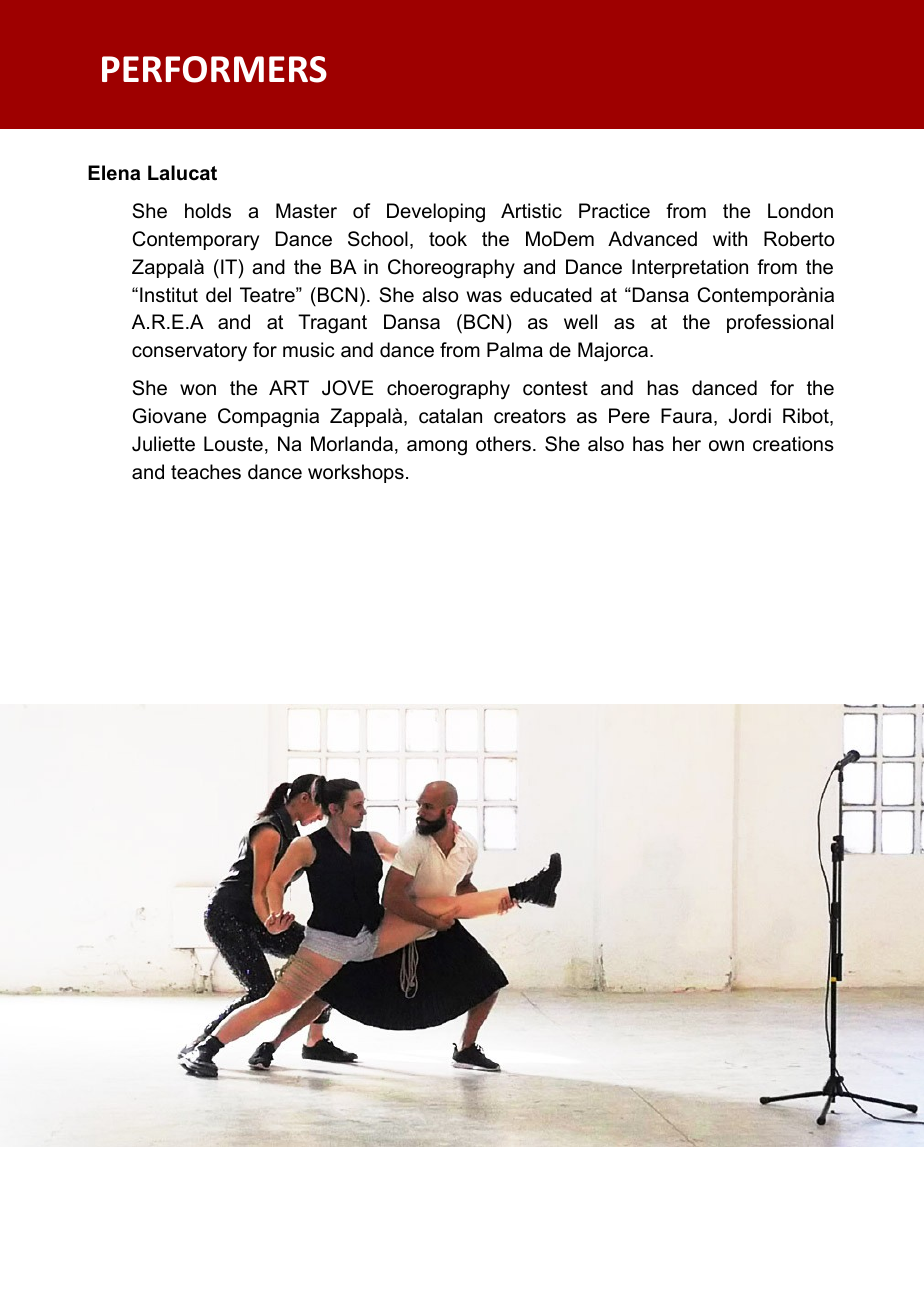 The image size is (924, 1308). Describe the element at coordinates (726, 446) in the screenshot. I see `own` at that location.
